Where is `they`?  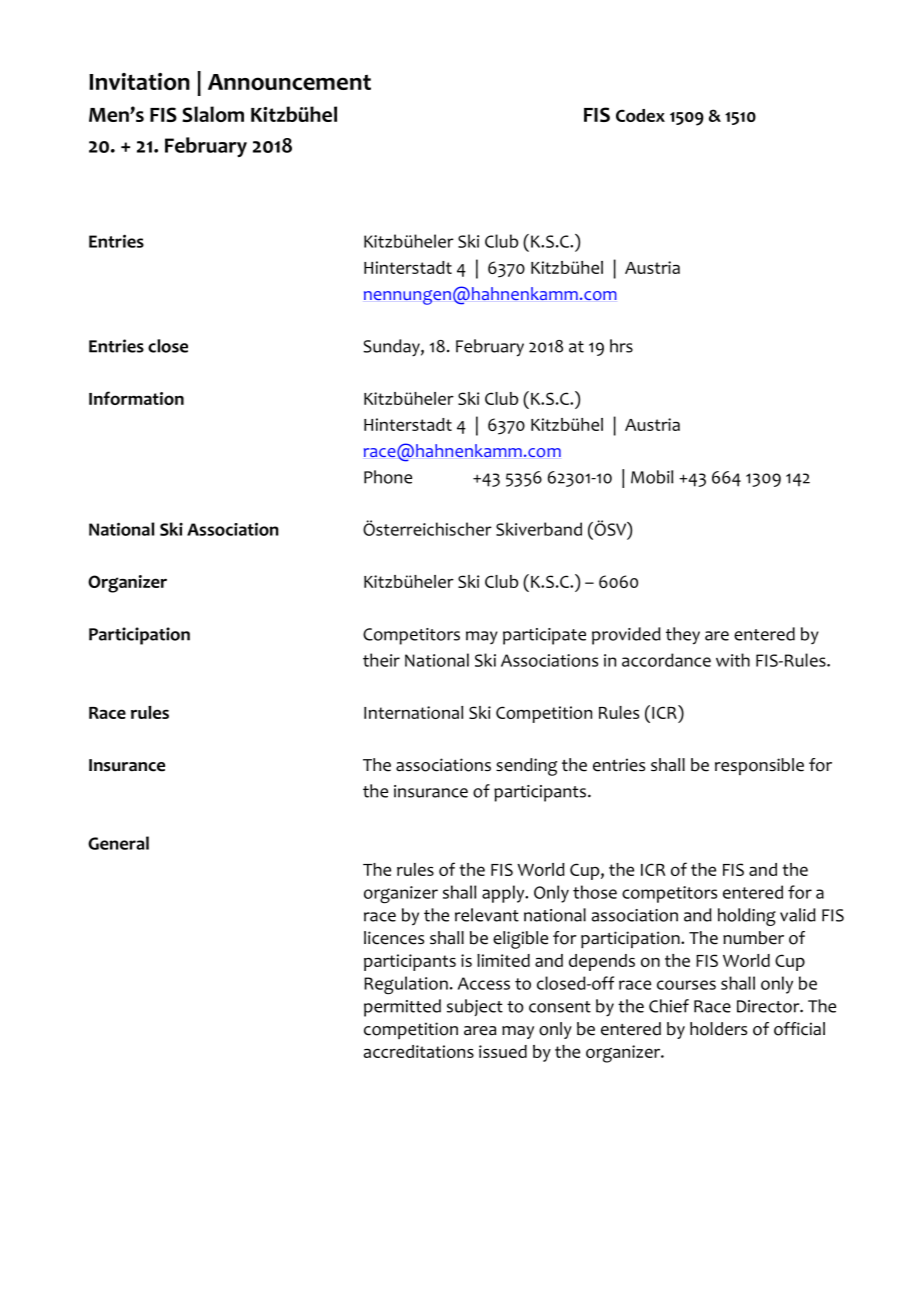 they is located at coordinates (683, 636).
